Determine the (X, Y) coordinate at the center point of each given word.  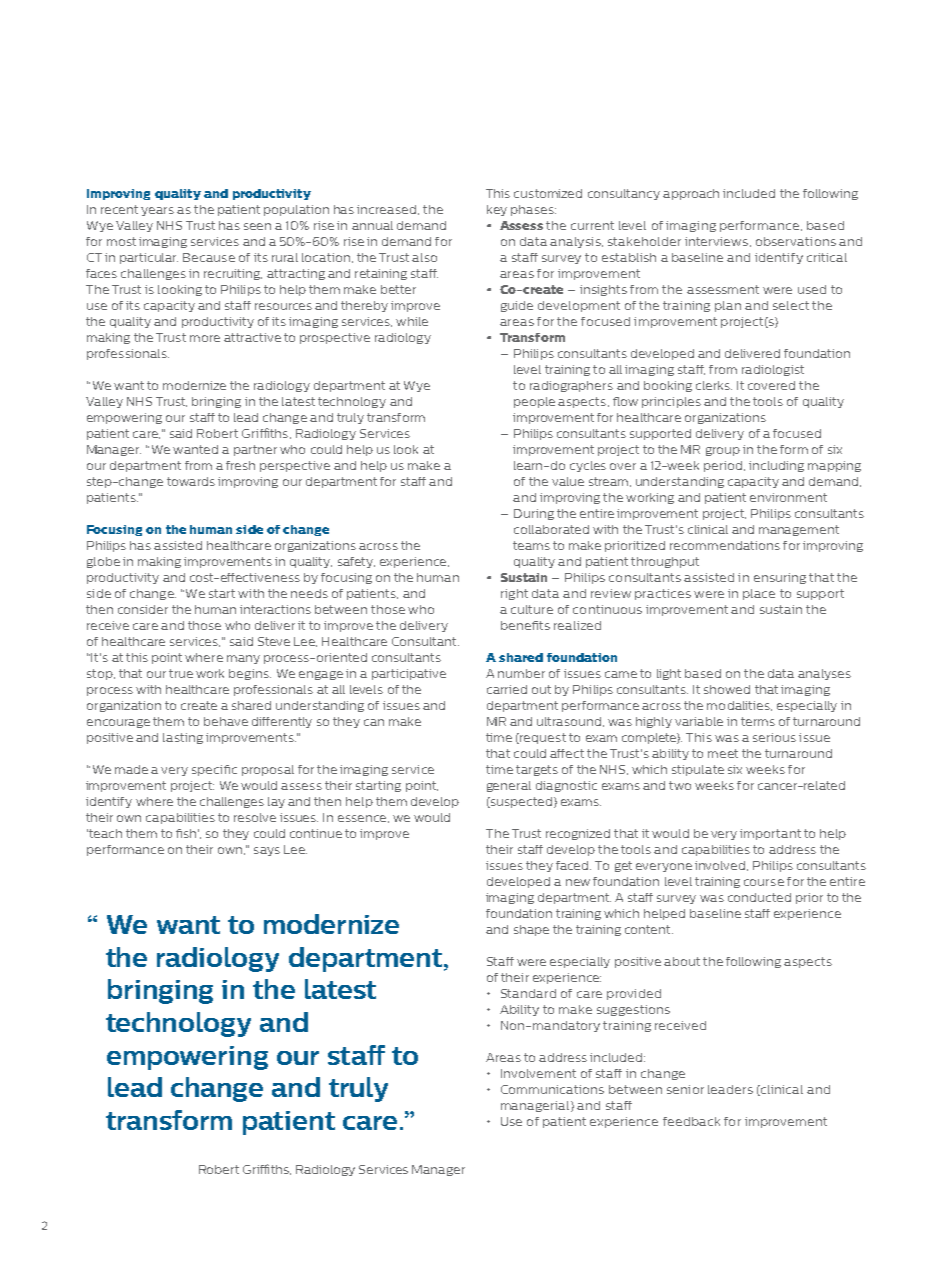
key (497, 210)
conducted (759, 897)
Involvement (538, 1073)
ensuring (780, 578)
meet (723, 753)
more (205, 338)
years (157, 211)
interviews (718, 242)
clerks (714, 385)
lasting (183, 738)
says (267, 851)
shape (531, 930)
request (542, 738)
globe (103, 562)
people (534, 402)
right (514, 594)
